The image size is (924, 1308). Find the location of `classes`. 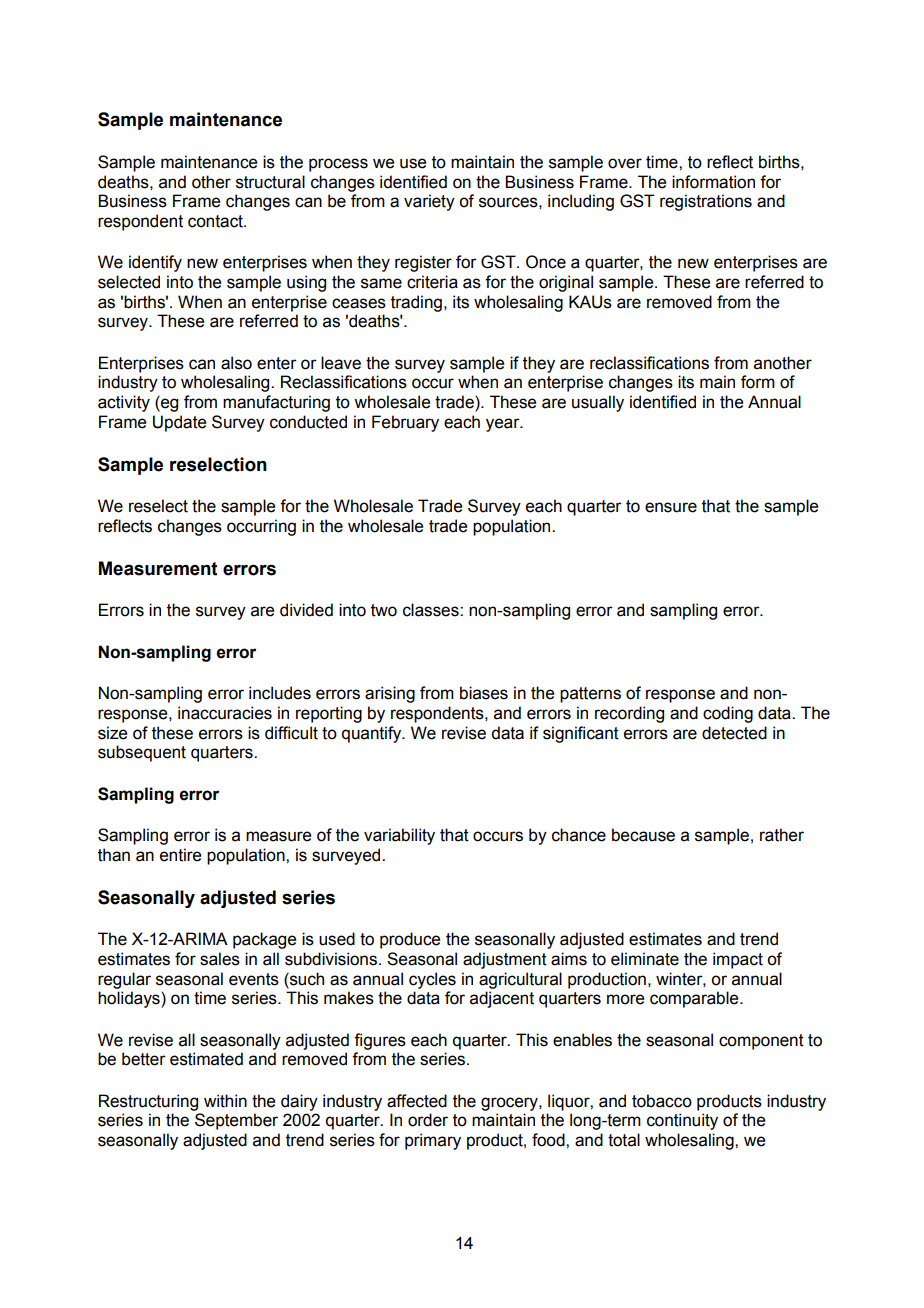

classes is located at coordinates (432, 610).
